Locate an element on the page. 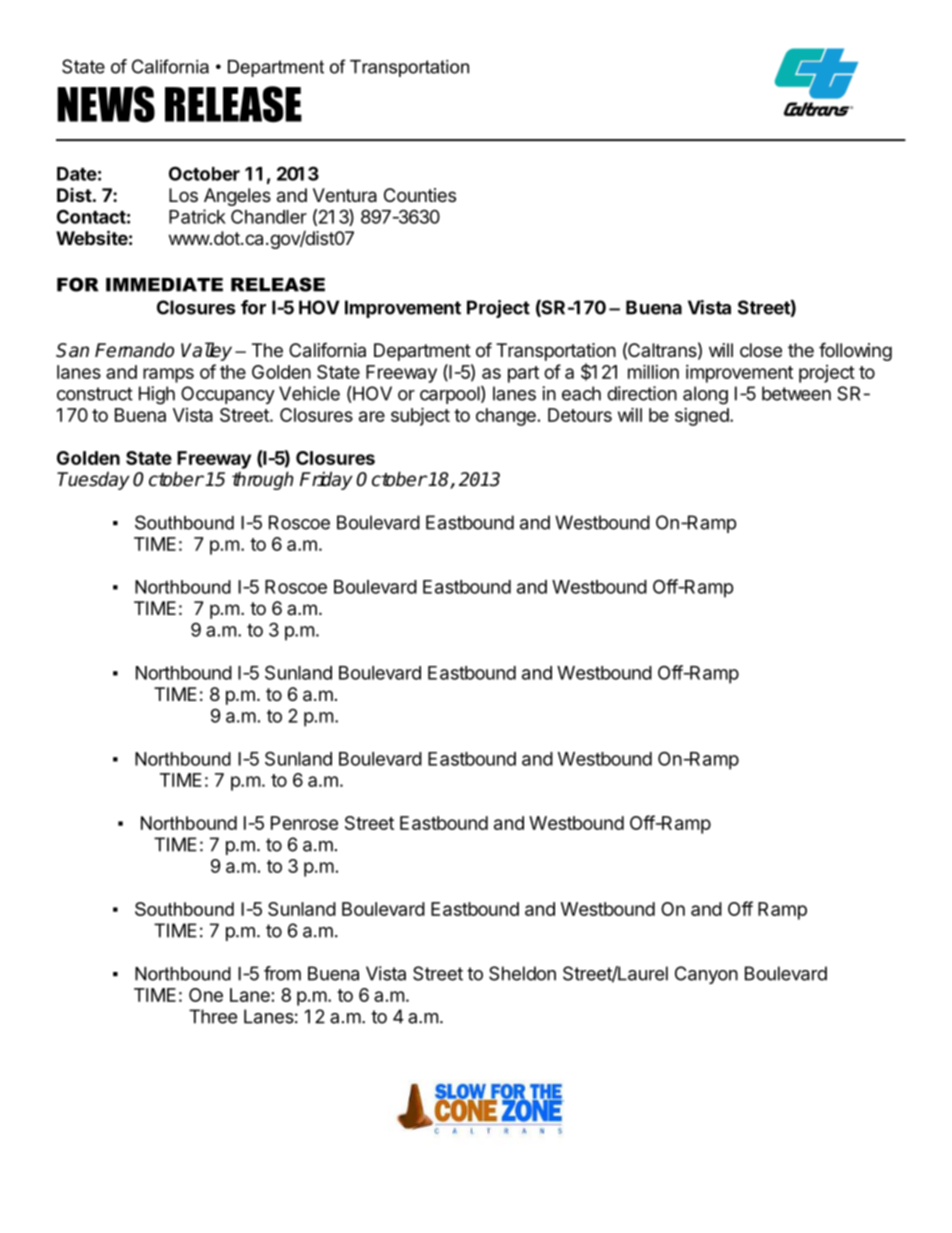  One is located at coordinates (206, 995).
